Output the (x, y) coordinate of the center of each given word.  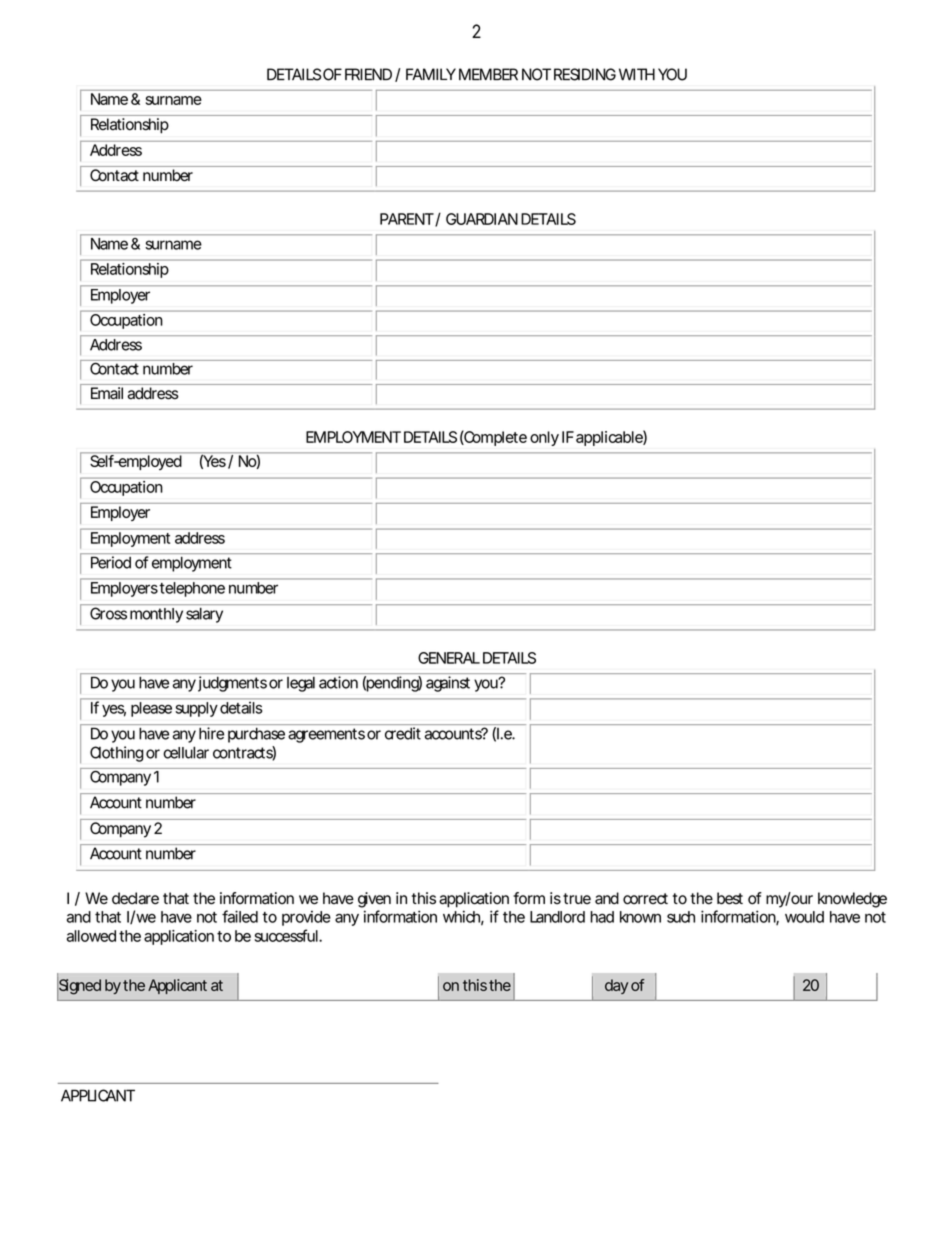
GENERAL (449, 658)
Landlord (557, 917)
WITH (637, 74)
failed (240, 916)
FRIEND (368, 74)
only (544, 438)
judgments (232, 684)
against (448, 684)
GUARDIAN (482, 219)
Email (107, 393)
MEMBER (488, 74)
